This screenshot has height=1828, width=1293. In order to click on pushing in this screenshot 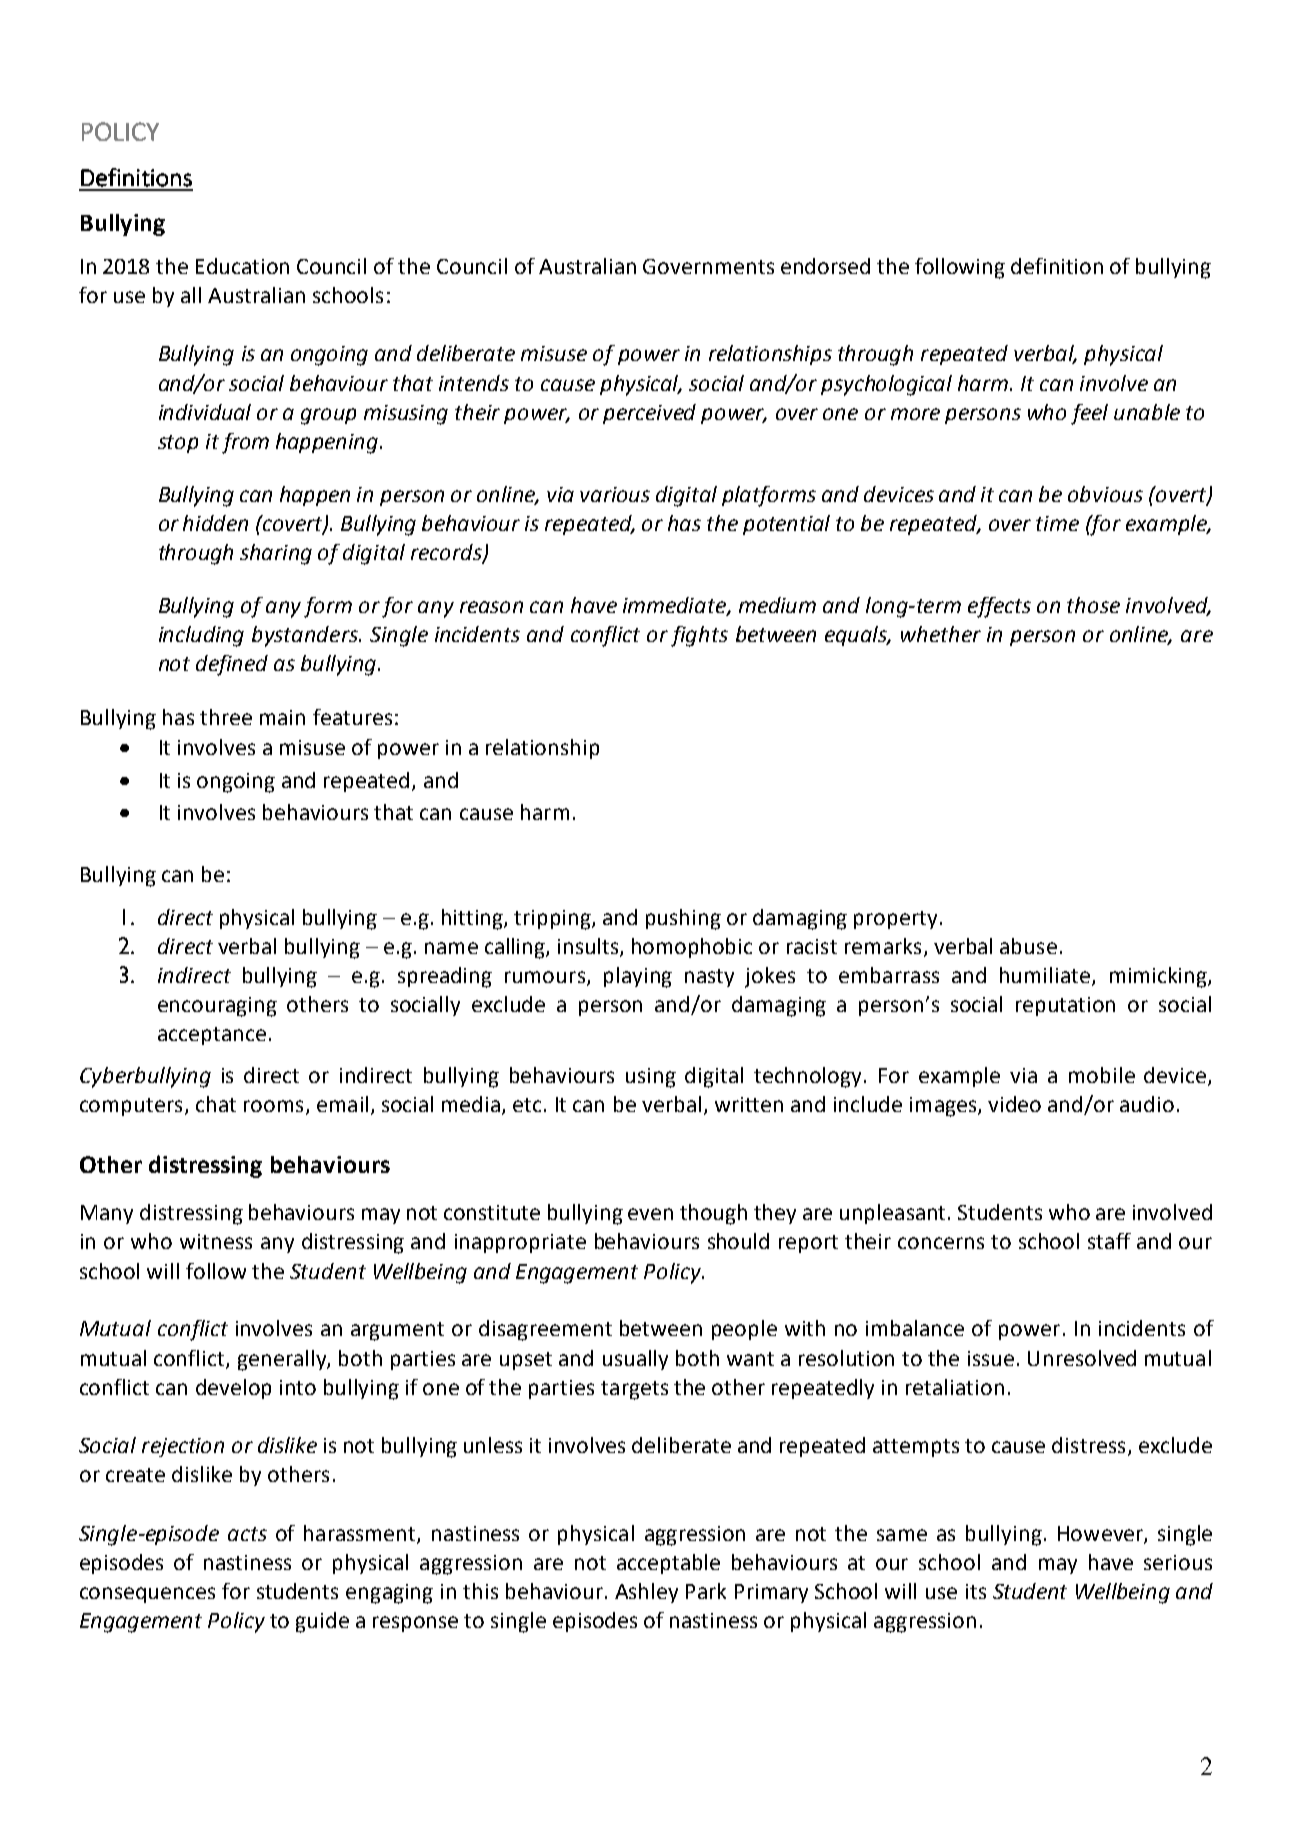, I will do `click(683, 919)`.
